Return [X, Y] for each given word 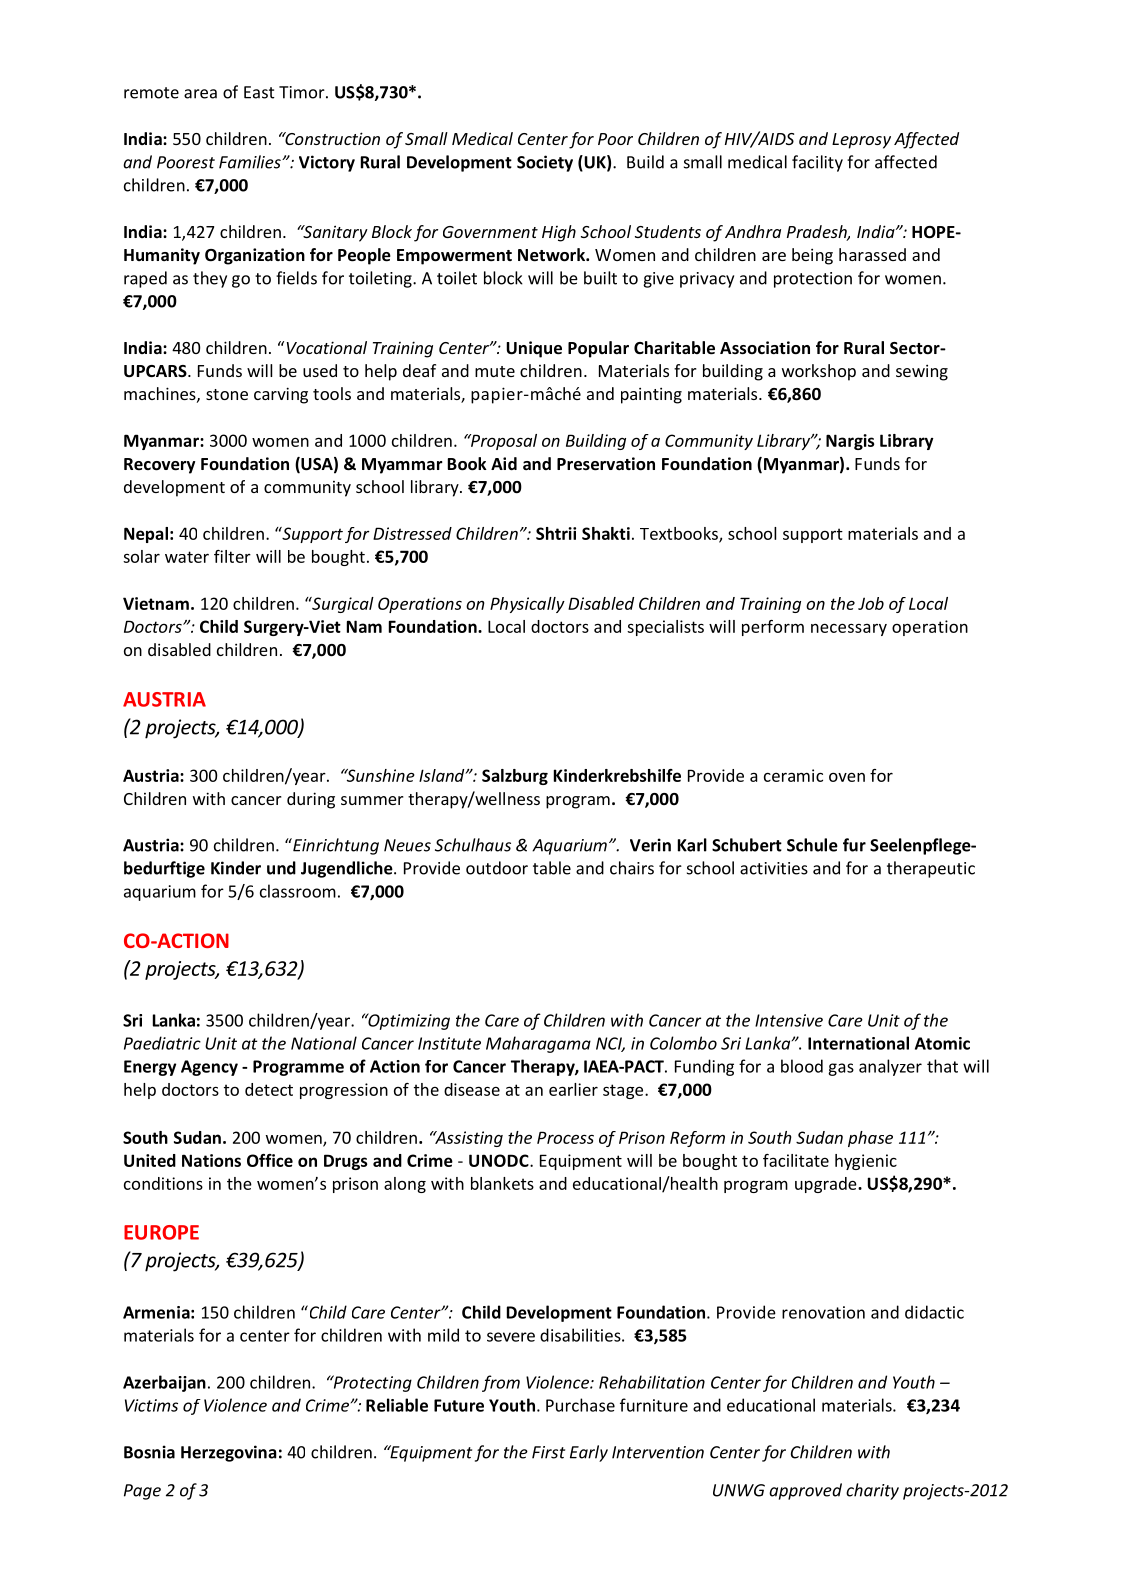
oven [847, 777]
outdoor [497, 868]
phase [870, 1139]
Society [545, 163]
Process [565, 1137]
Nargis [850, 442]
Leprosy [861, 141]
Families [251, 162]
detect [269, 1089]
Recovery [159, 466]
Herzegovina [229, 1453]
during [311, 800]
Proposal [503, 442]
